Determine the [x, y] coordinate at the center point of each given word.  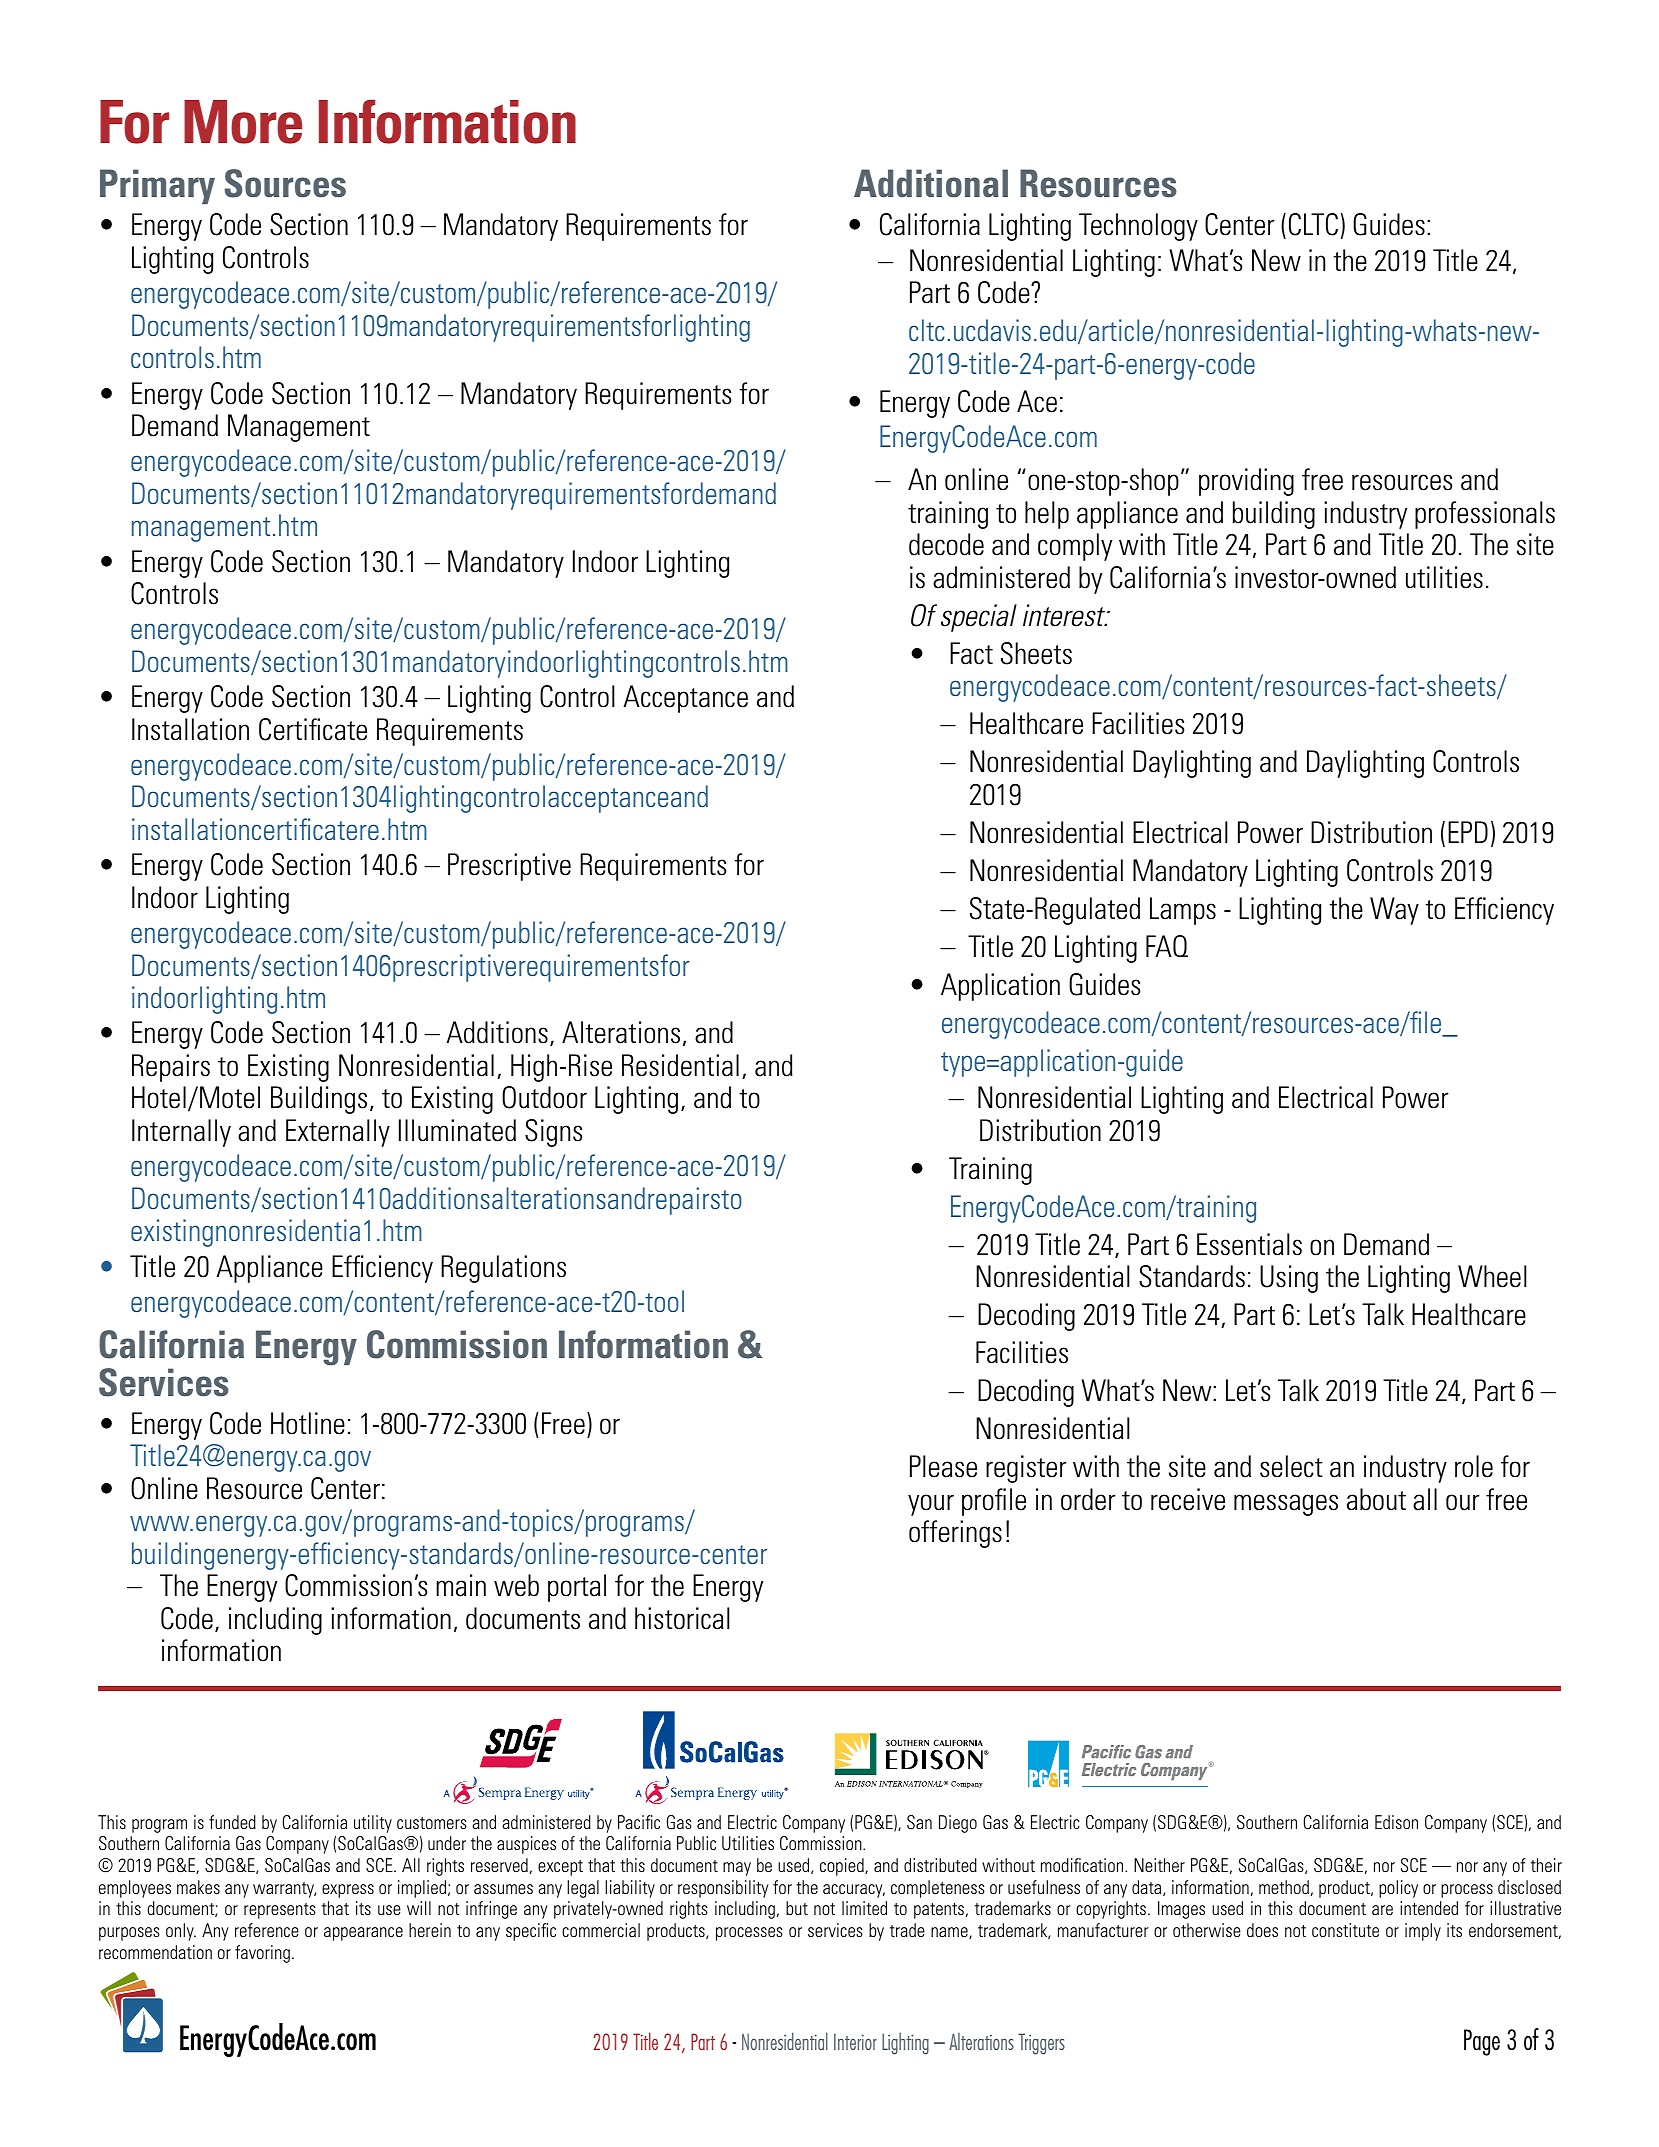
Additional [931, 183]
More [243, 122]
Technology [1138, 227]
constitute [1345, 1930]
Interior [855, 2041]
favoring [262, 1954]
